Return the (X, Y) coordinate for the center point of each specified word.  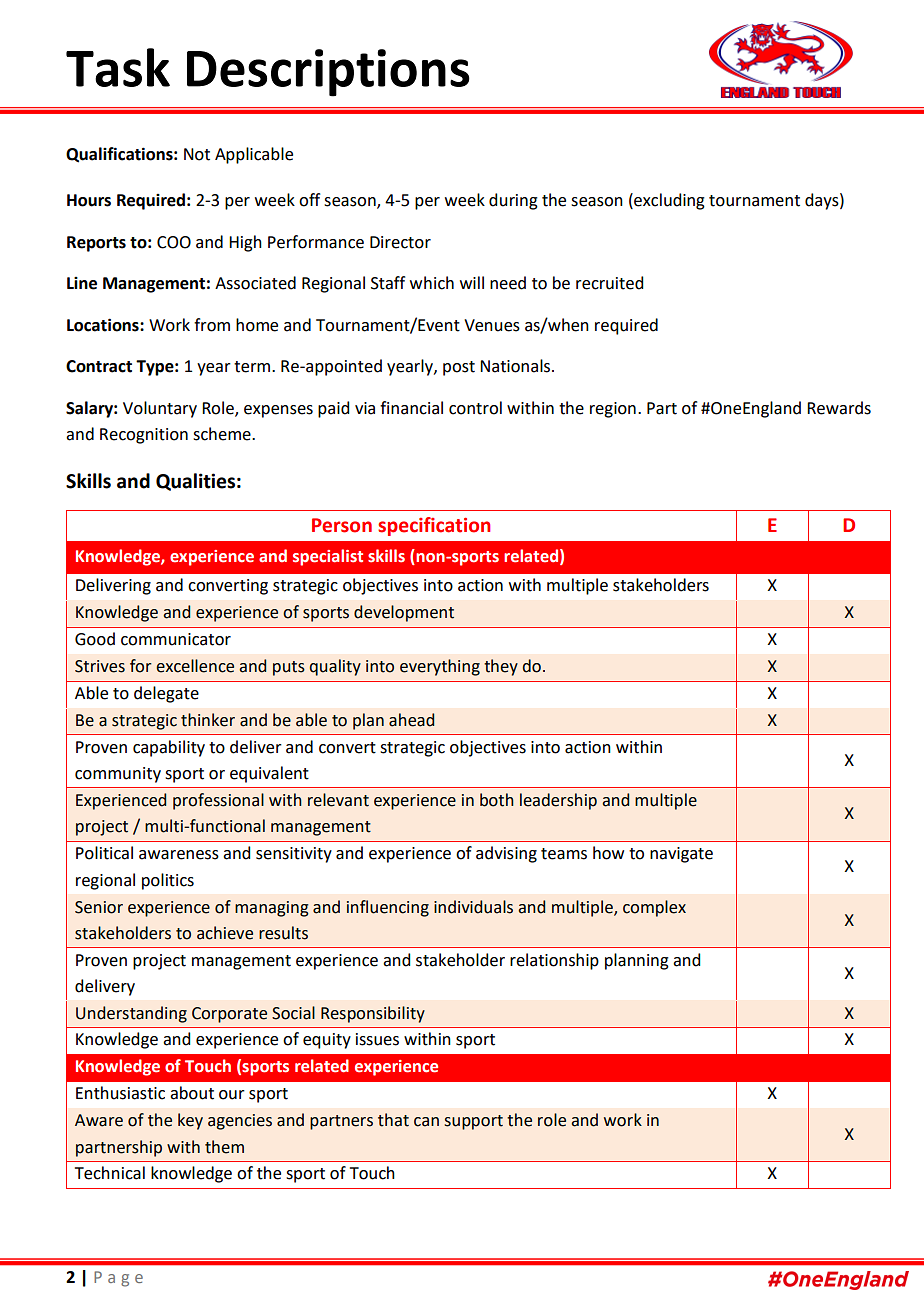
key (190, 1121)
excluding (668, 201)
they (501, 667)
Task (118, 67)
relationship (554, 961)
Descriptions (328, 73)
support (473, 1122)
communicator (176, 639)
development (404, 613)
